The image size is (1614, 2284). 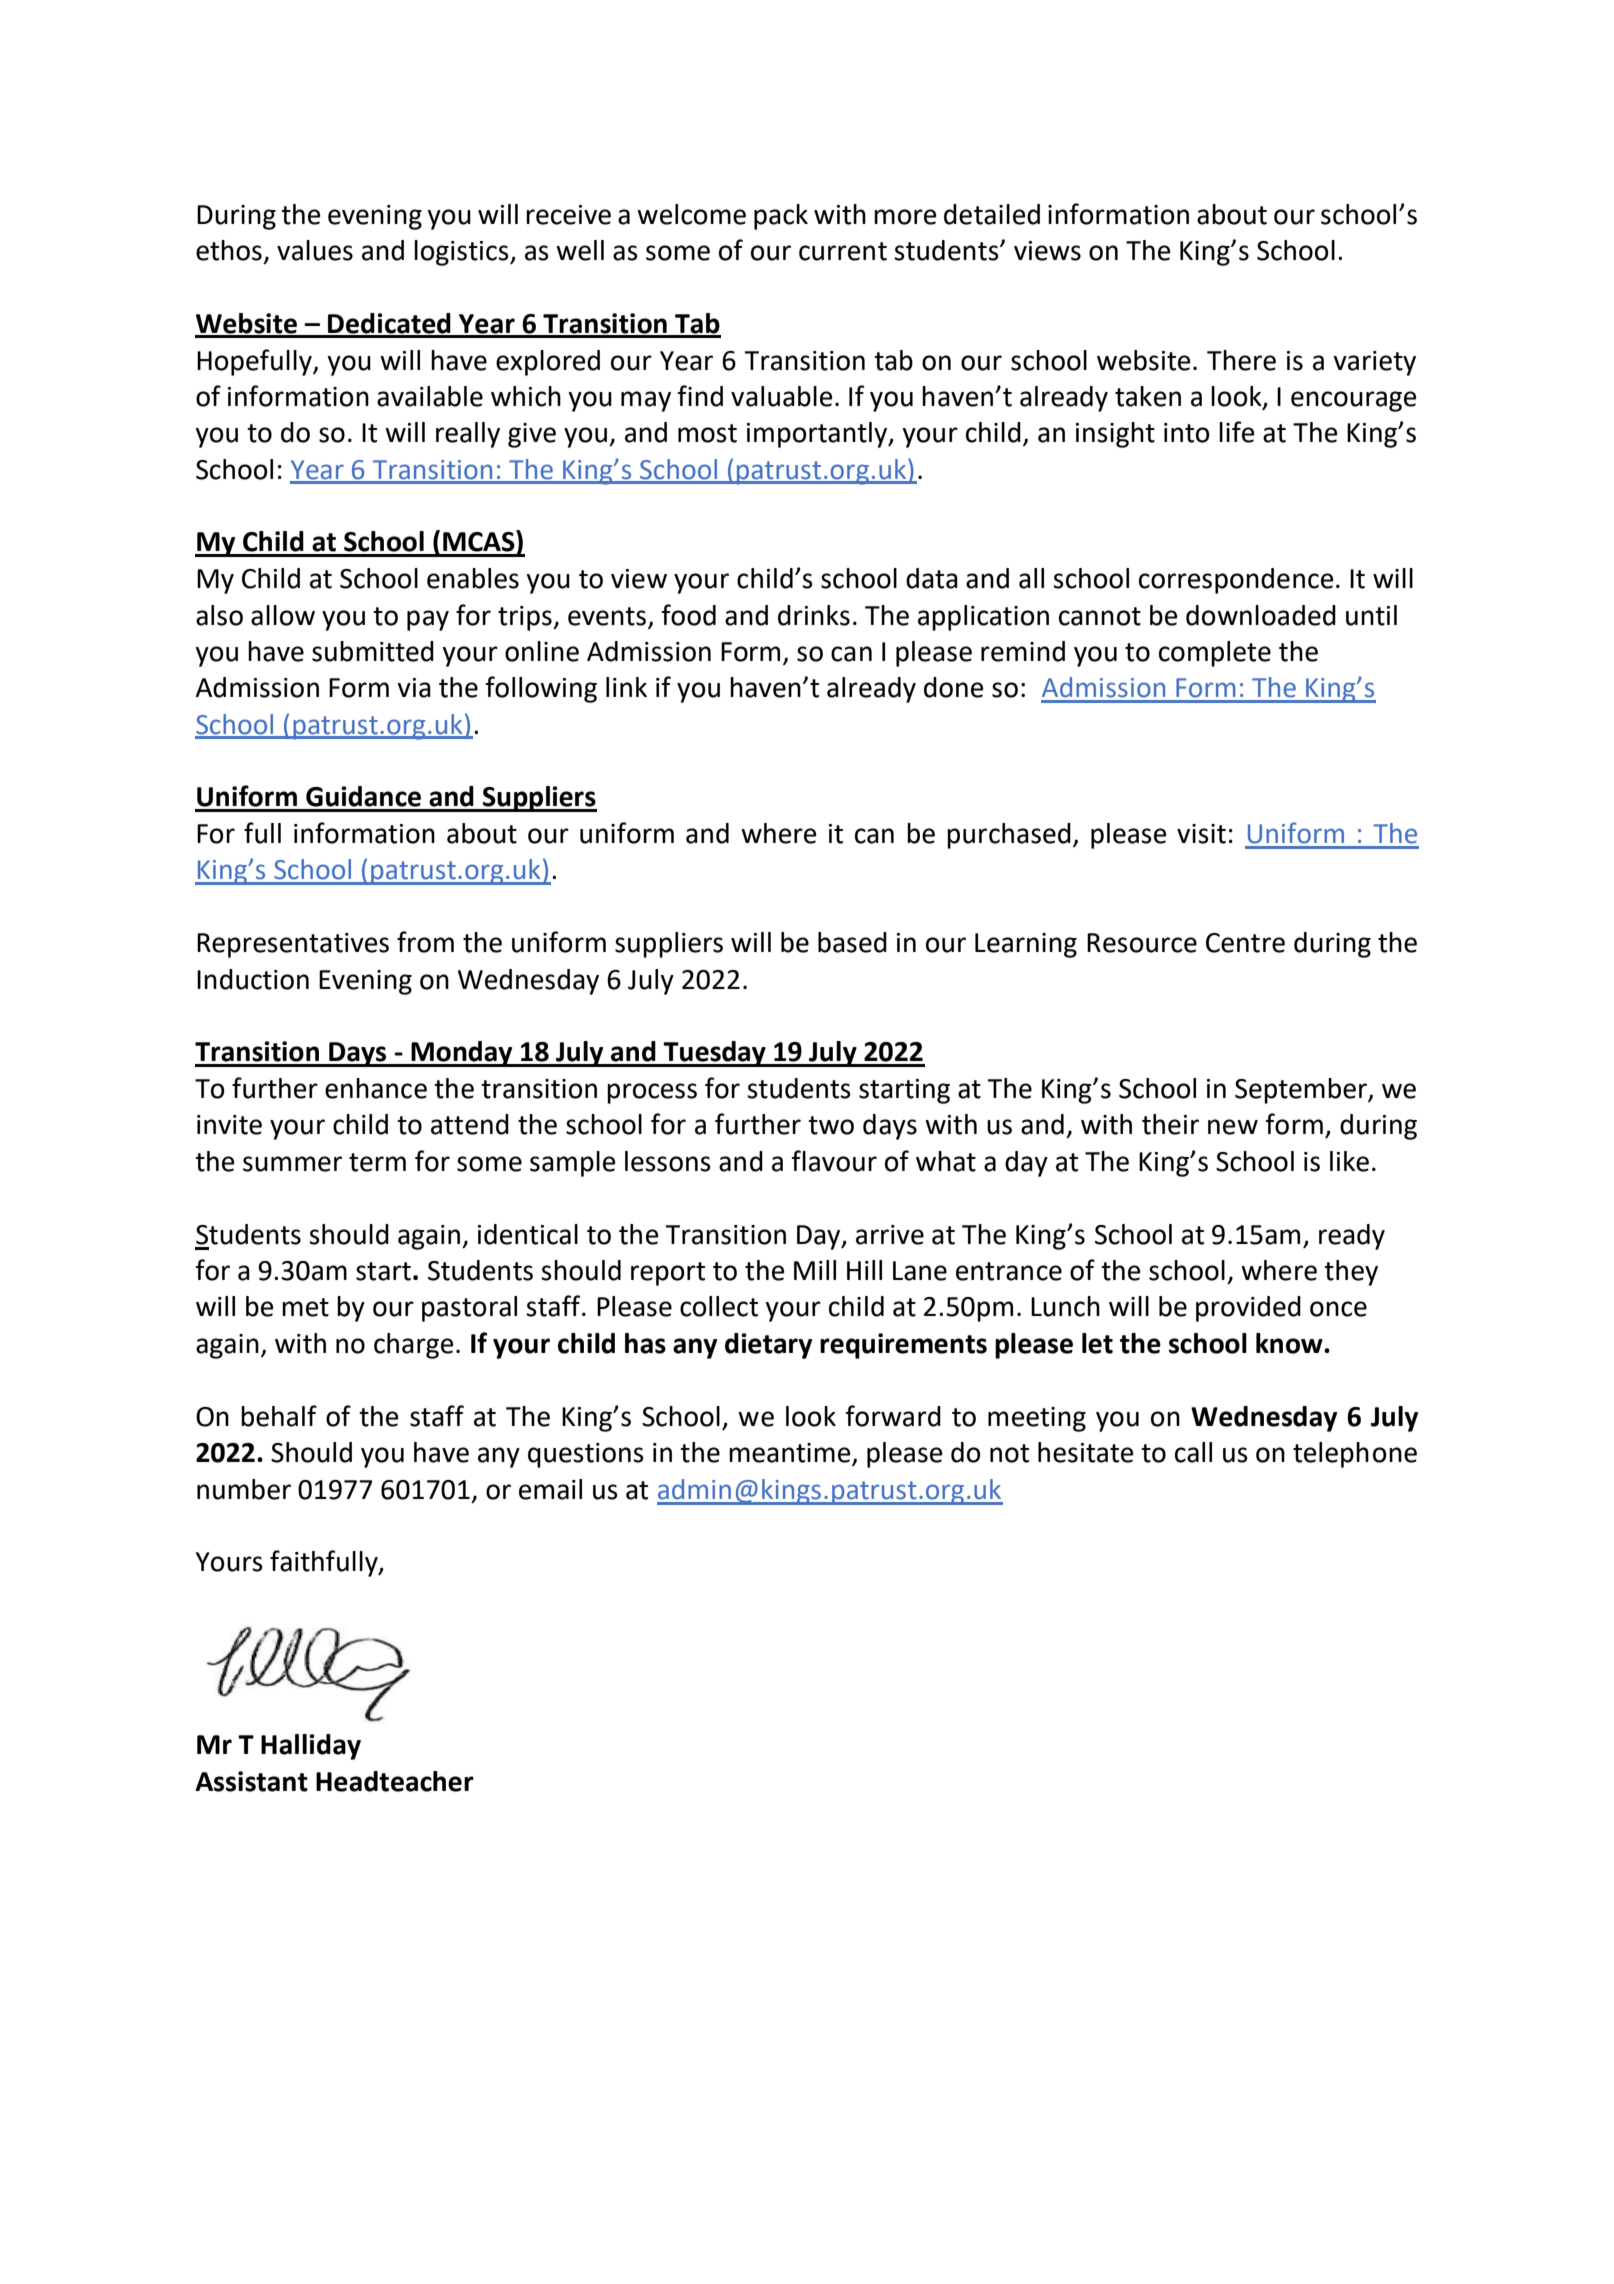 I want to click on via, so click(x=414, y=688).
